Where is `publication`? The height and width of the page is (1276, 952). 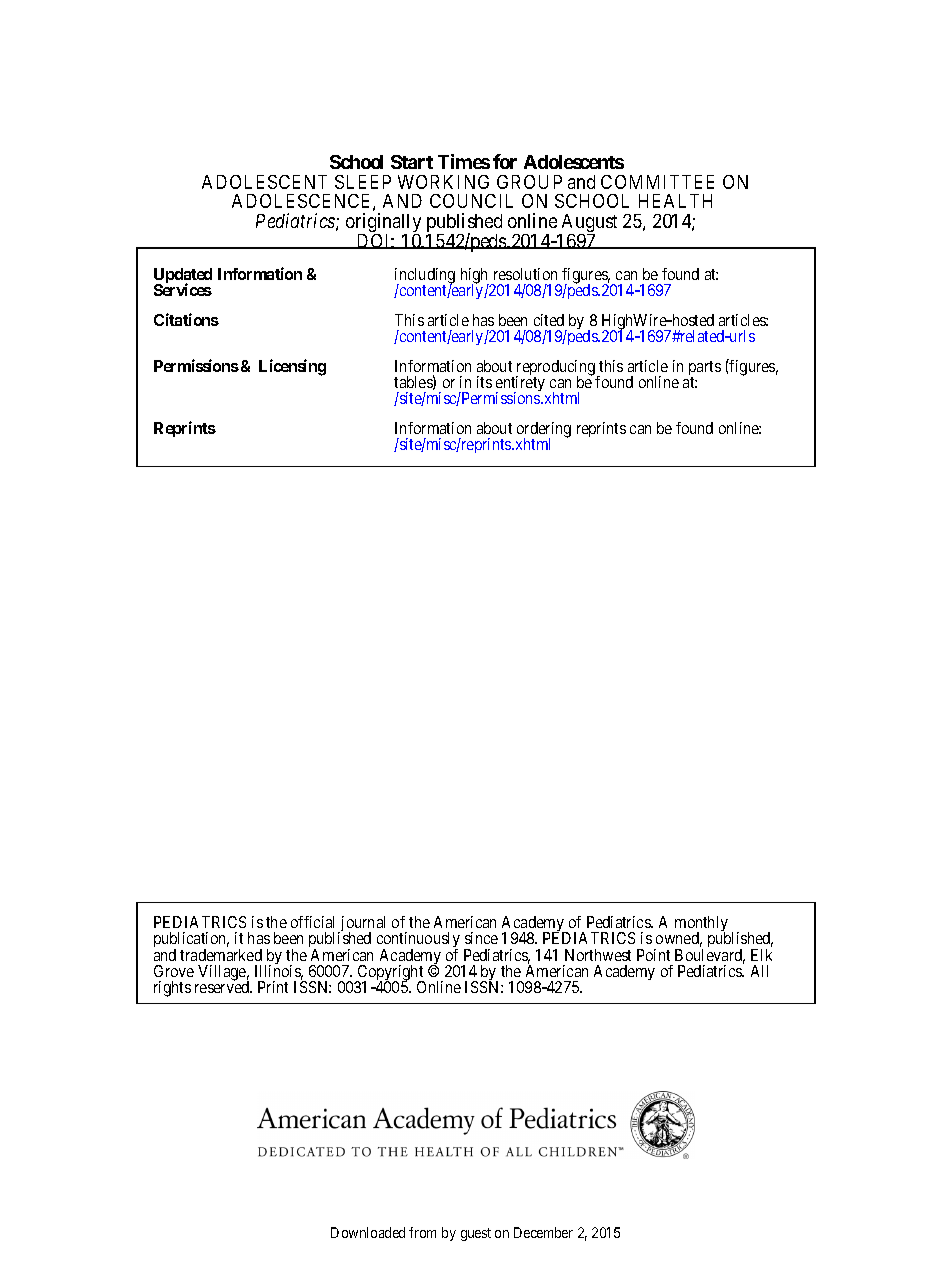 publication is located at coordinates (191, 941).
